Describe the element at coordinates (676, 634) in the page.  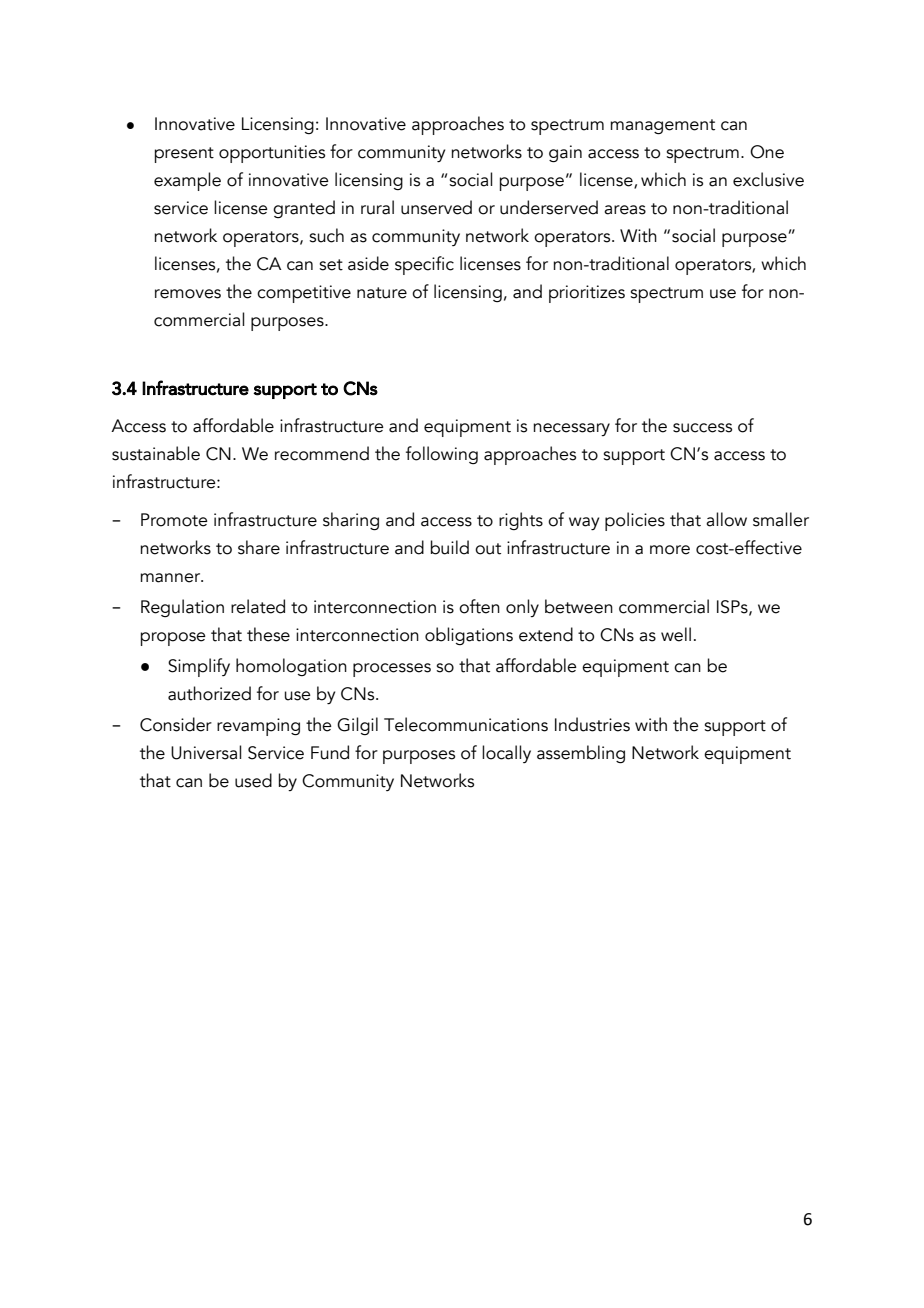
I see `well` at that location.
